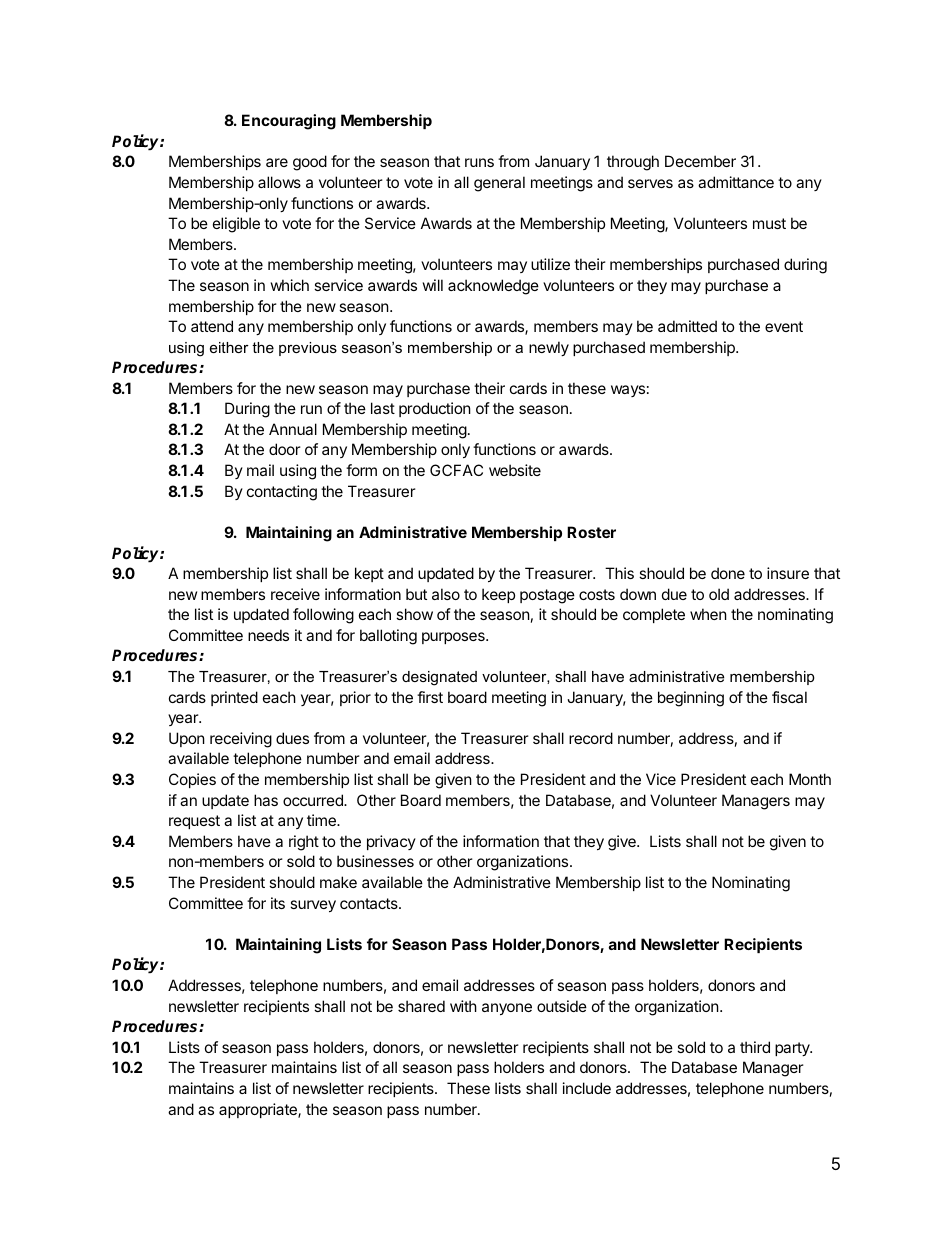  Describe the element at coordinates (479, 162) in the image. I see `runs` at that location.
